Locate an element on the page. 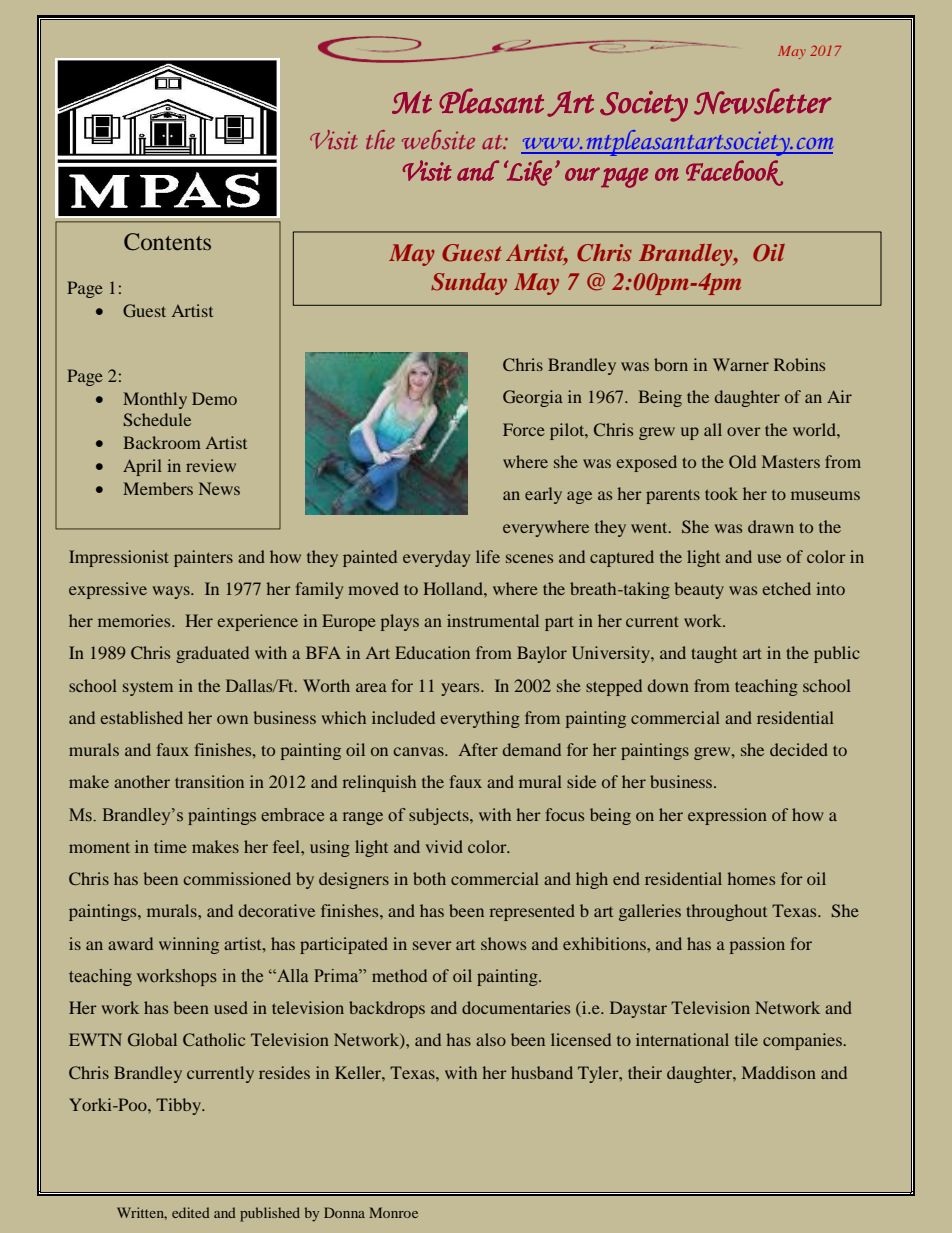 Image resolution: width=952 pixels, height=1233 pixels. Monroe is located at coordinates (393, 1212).
